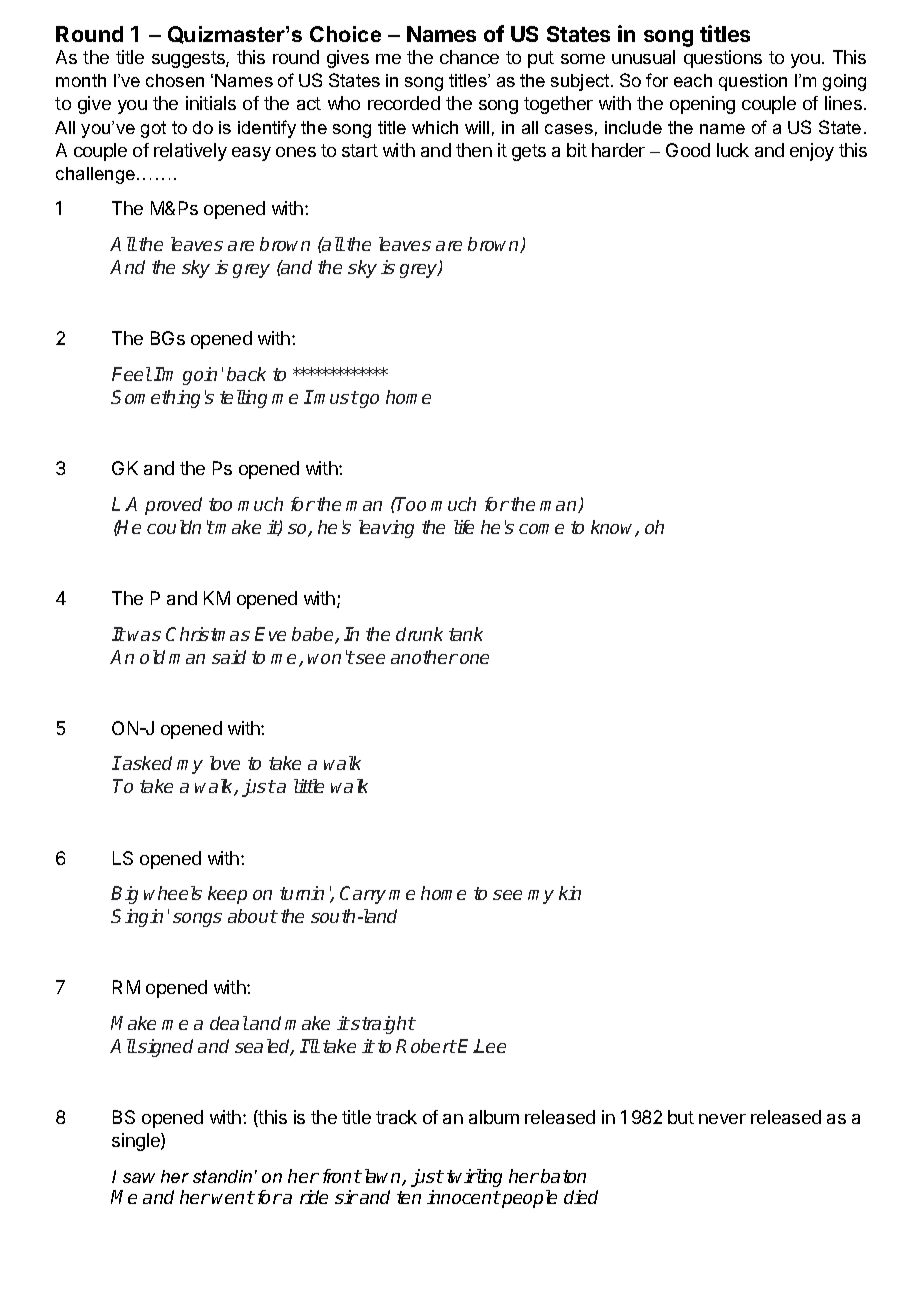  Describe the element at coordinates (146, 763) in the screenshot. I see `asked` at that location.
